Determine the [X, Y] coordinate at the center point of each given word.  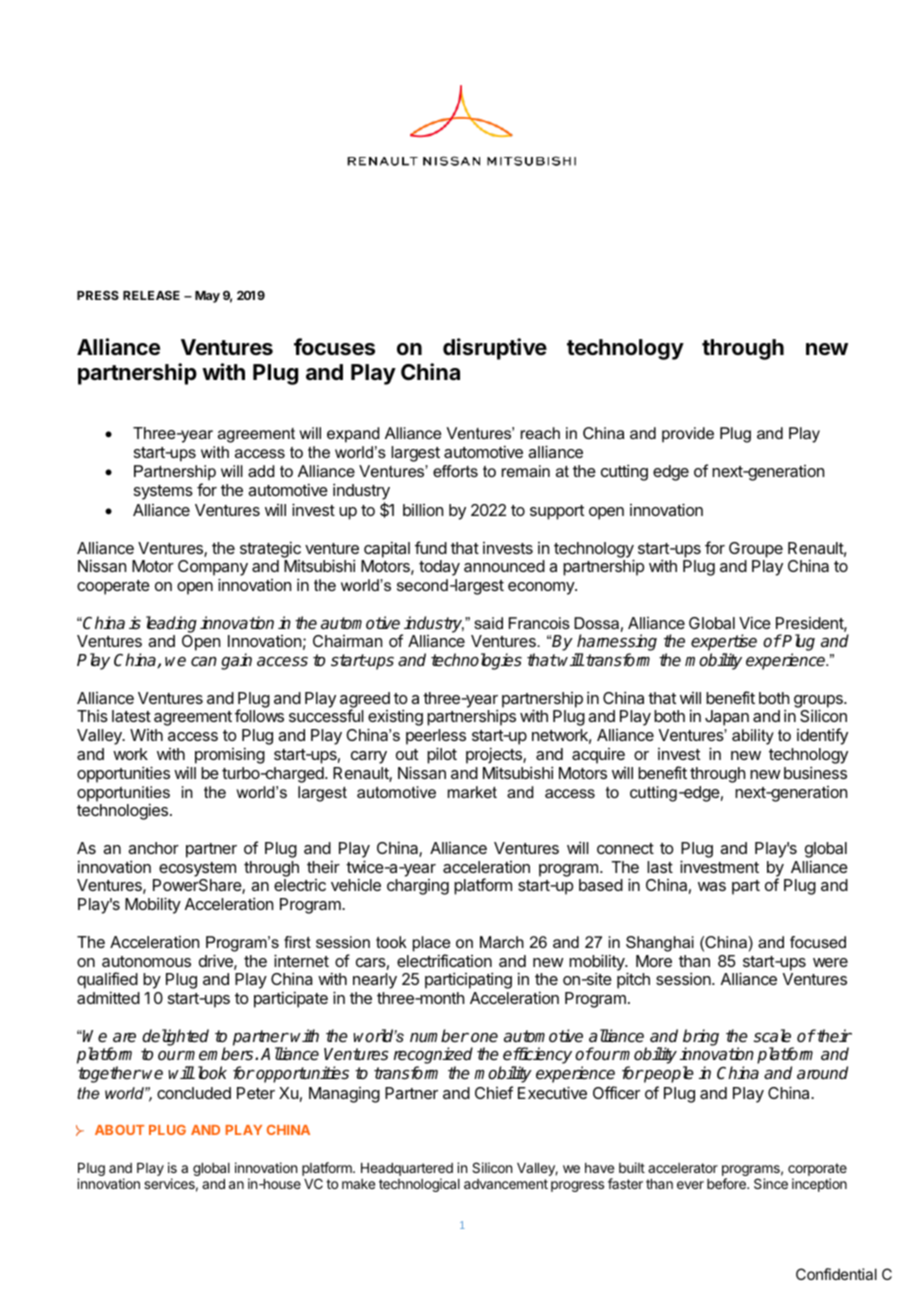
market [472, 792]
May [207, 297]
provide [688, 435]
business [815, 772]
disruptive [495, 349]
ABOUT [119, 1130]
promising [230, 755]
